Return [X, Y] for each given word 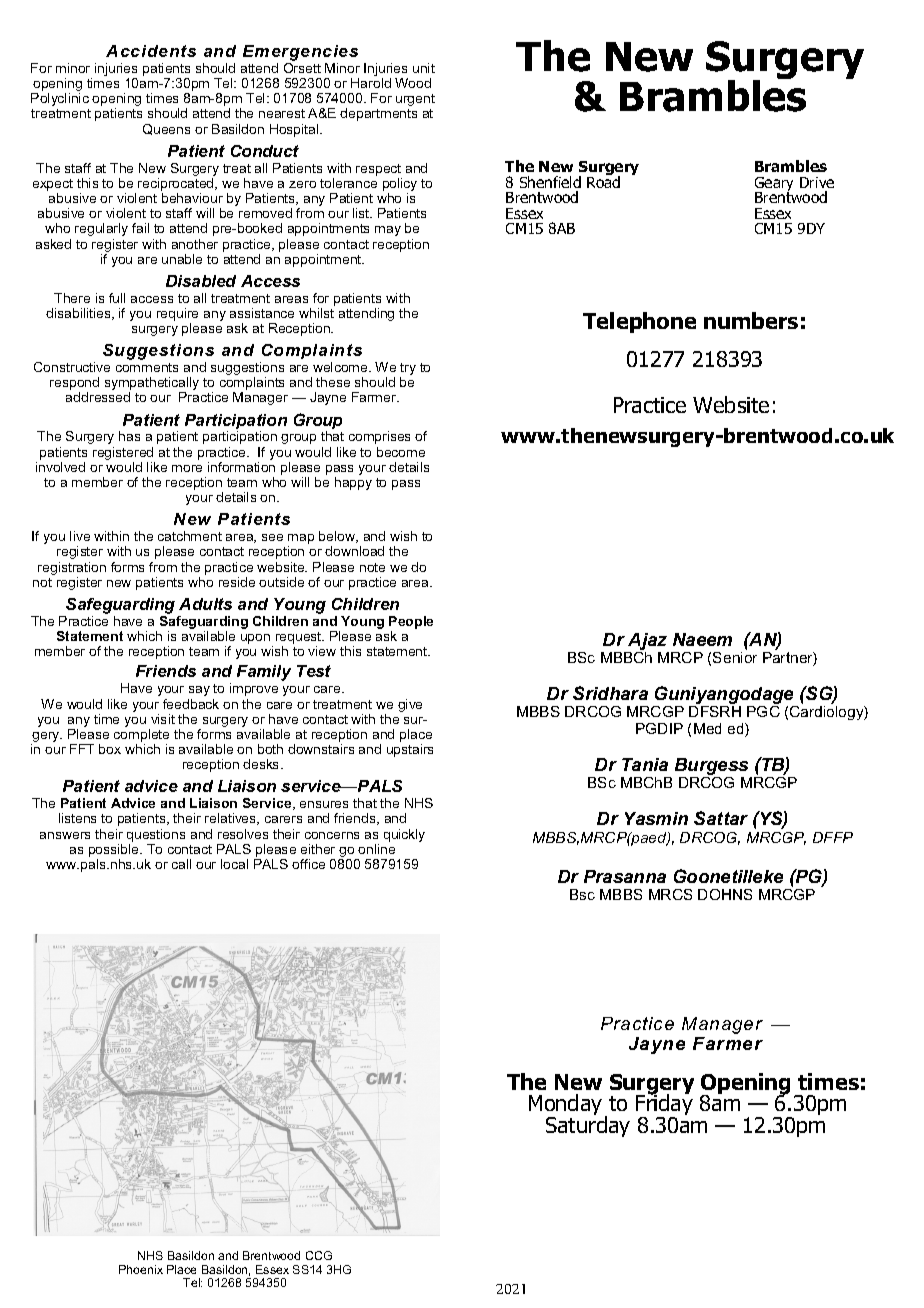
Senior [735, 657]
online [376, 849]
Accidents [151, 51]
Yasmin [656, 818]
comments [147, 367]
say [199, 691]
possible [115, 852]
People [411, 622]
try [408, 370]
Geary [774, 185]
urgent [415, 100]
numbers [751, 320]
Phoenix [141, 1269]
